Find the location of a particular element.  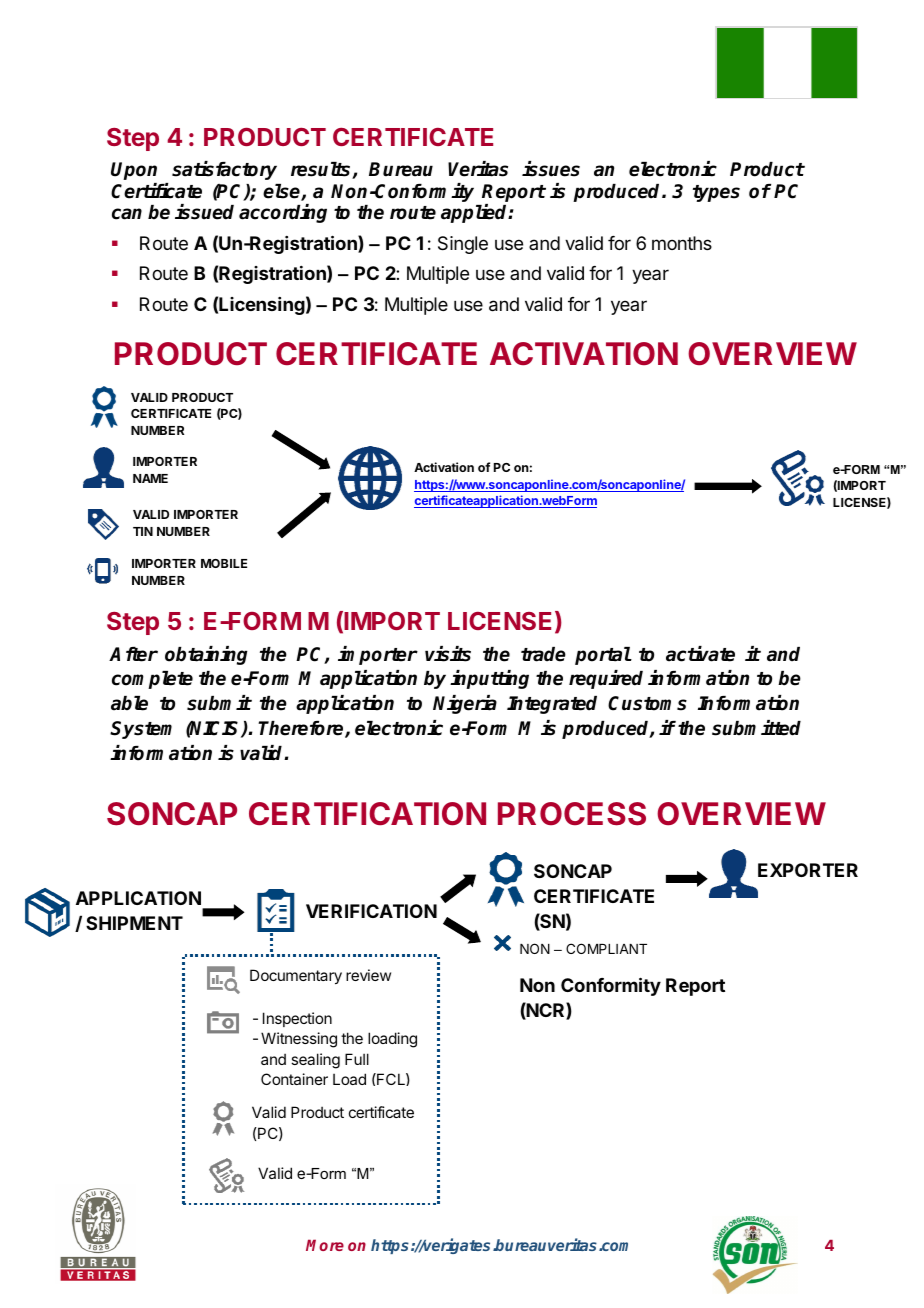

issued is located at coordinates (204, 212).
